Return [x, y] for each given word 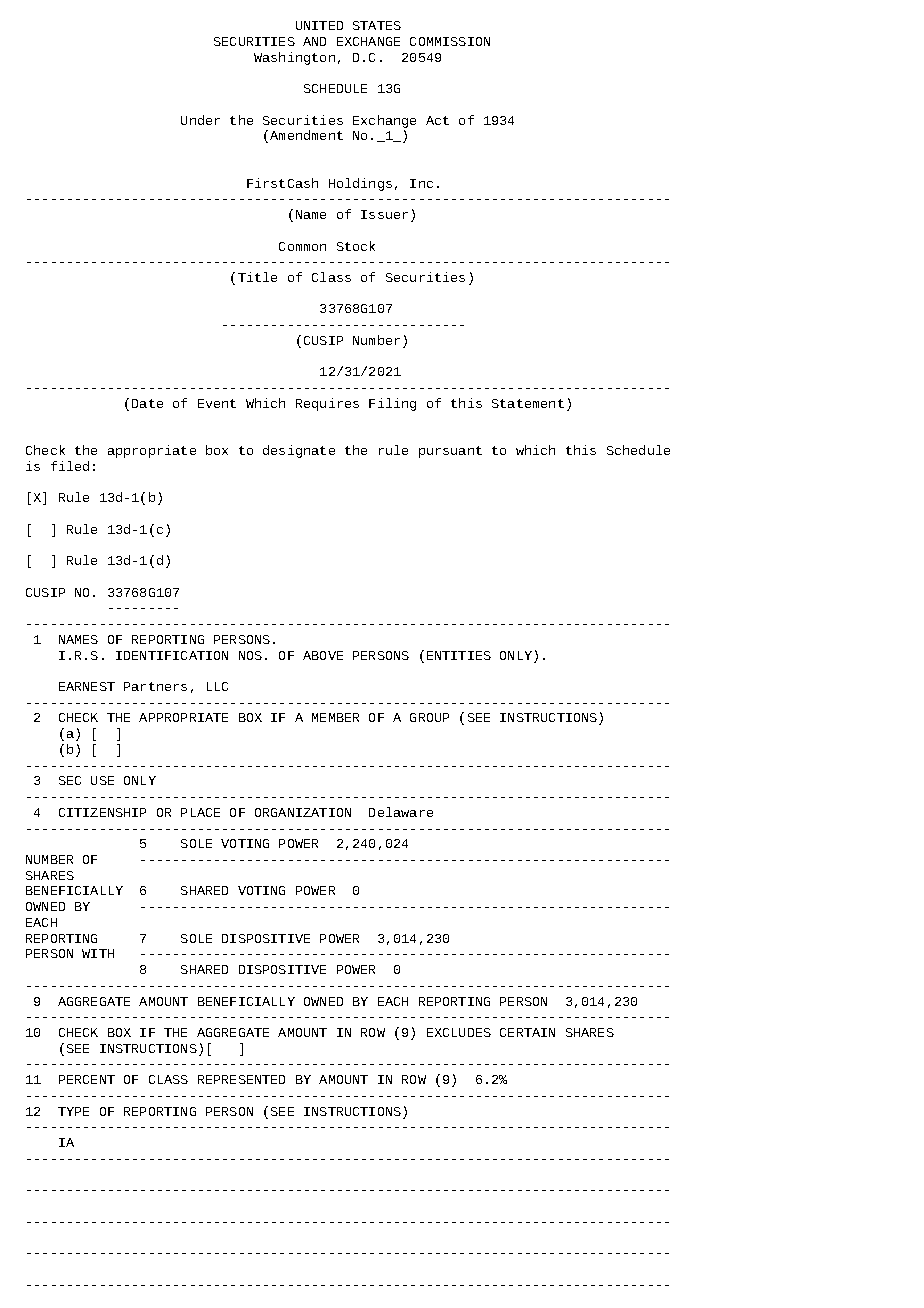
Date [147, 403]
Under [200, 120]
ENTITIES [459, 655]
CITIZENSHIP [102, 812]
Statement [528, 403]
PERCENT [87, 1079]
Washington [294, 58]
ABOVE [323, 655]
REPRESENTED [241, 1079]
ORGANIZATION [303, 812]
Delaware [401, 812]
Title [257, 277]
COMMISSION [450, 41]
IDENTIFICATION [172, 655]
